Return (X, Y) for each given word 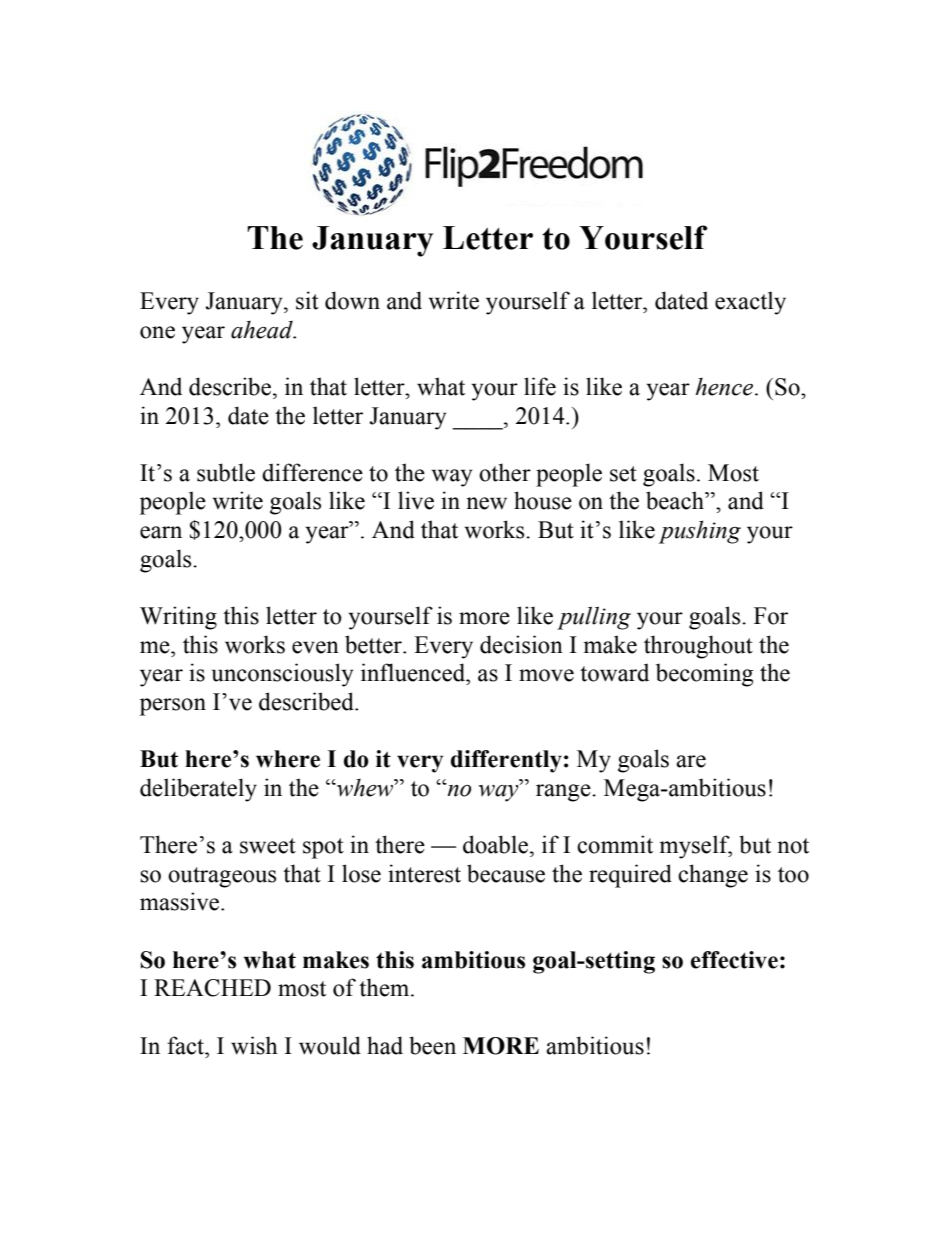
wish (254, 1045)
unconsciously (282, 675)
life (540, 386)
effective (734, 960)
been (432, 1045)
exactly (750, 303)
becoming (704, 675)
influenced (414, 672)
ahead (263, 330)
